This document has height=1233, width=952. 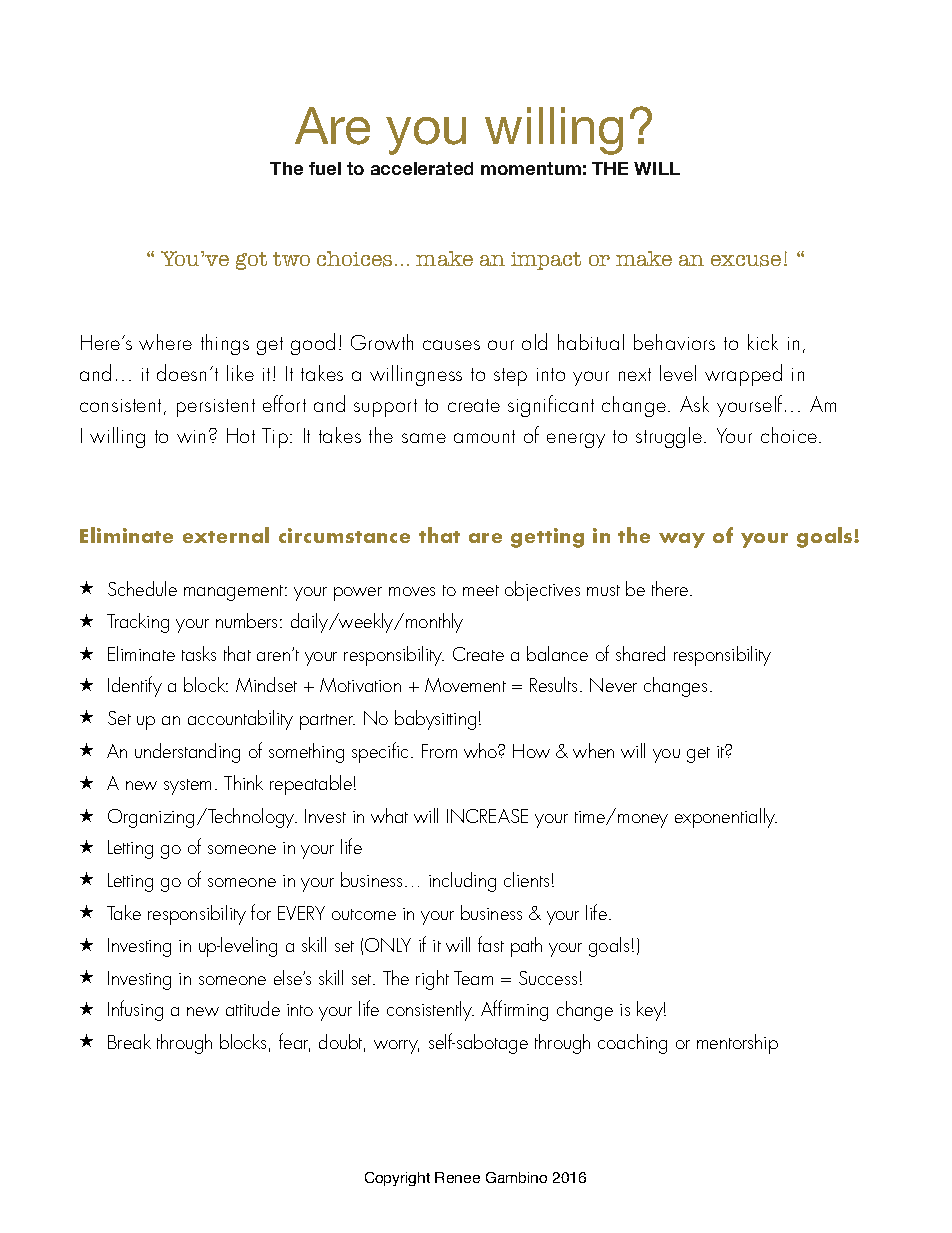 I want to click on excuse, so click(x=746, y=261).
